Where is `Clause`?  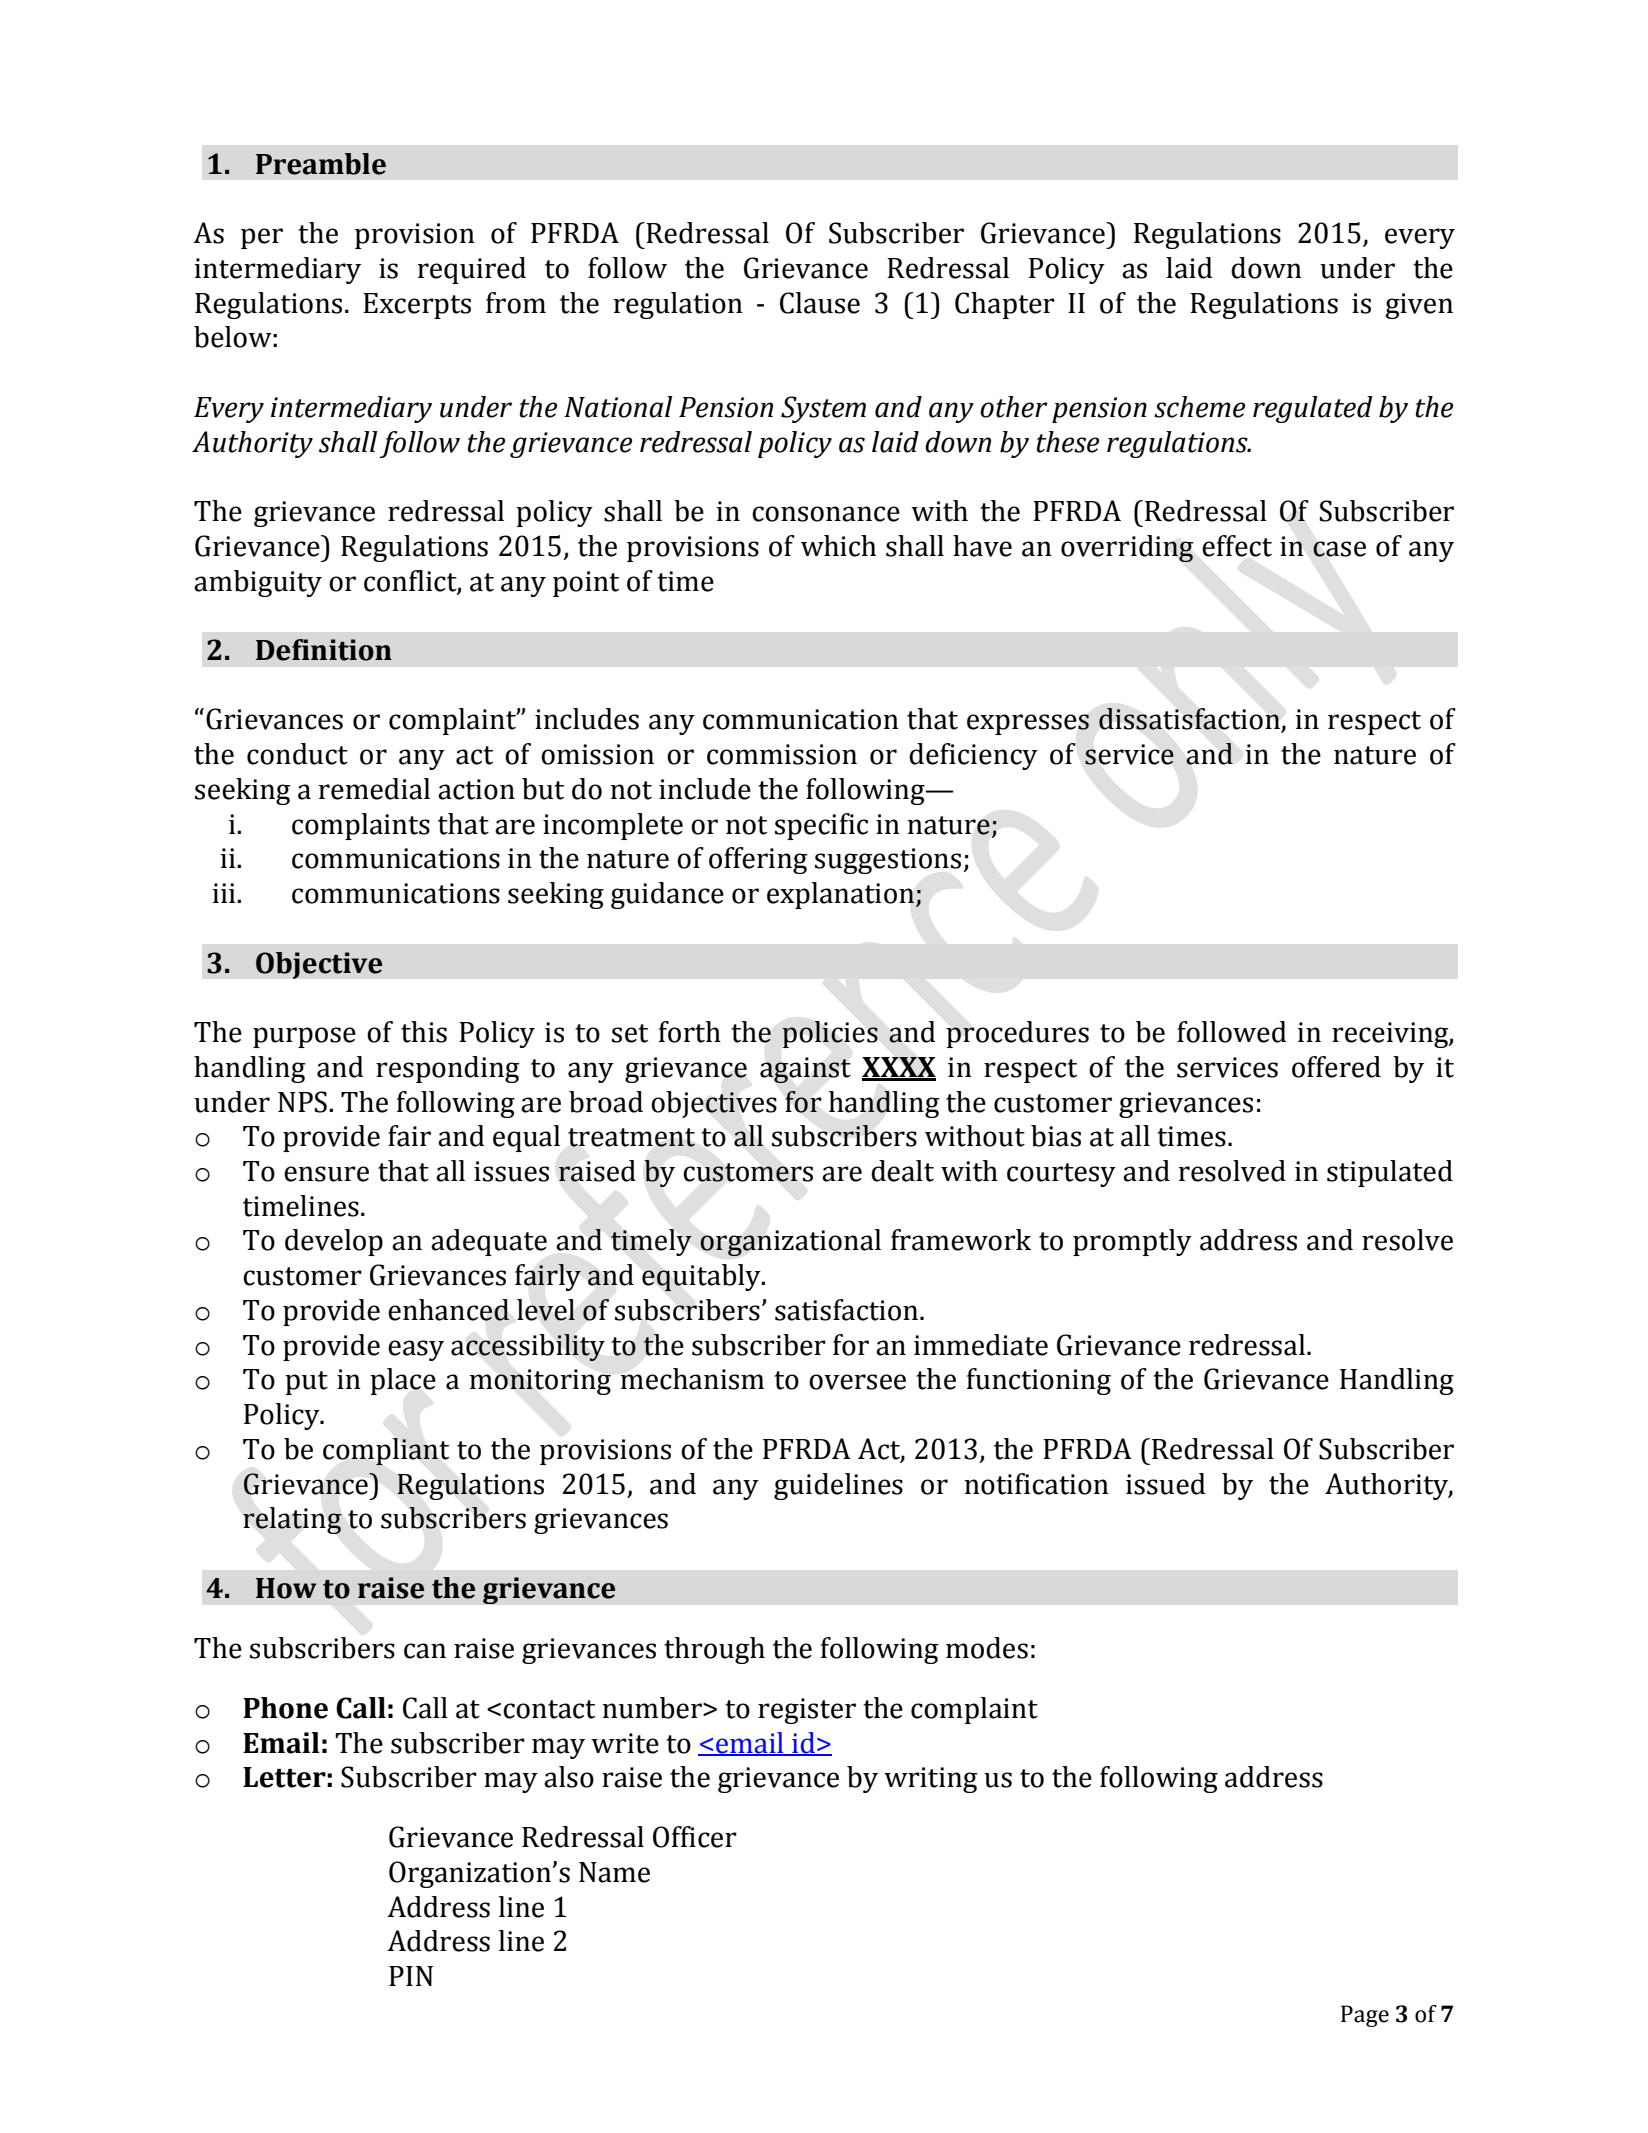 Clause is located at coordinates (820, 303).
